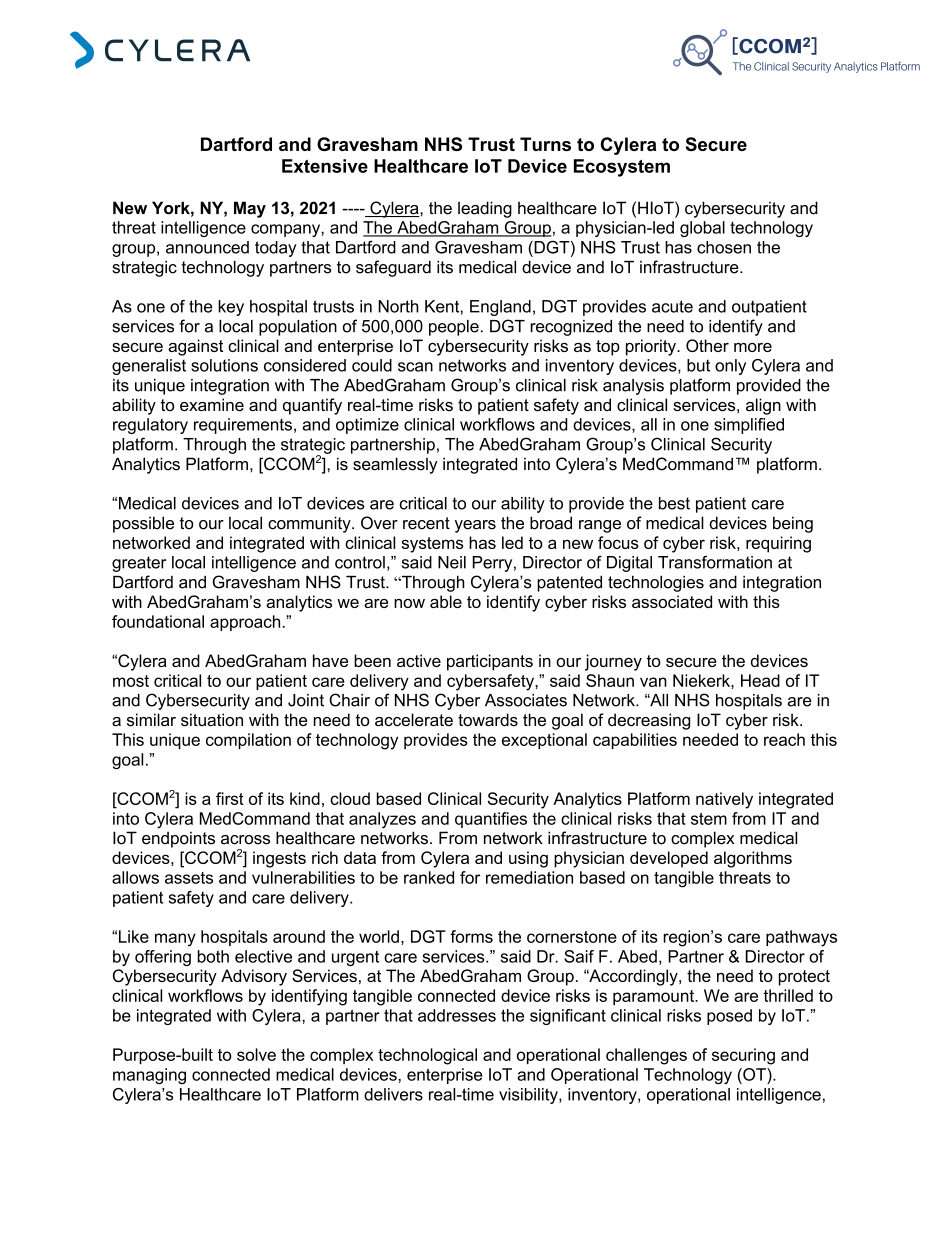 Image resolution: width=952 pixels, height=1233 pixels. What do you see at coordinates (256, 1054) in the screenshot?
I see `solve` at bounding box center [256, 1054].
